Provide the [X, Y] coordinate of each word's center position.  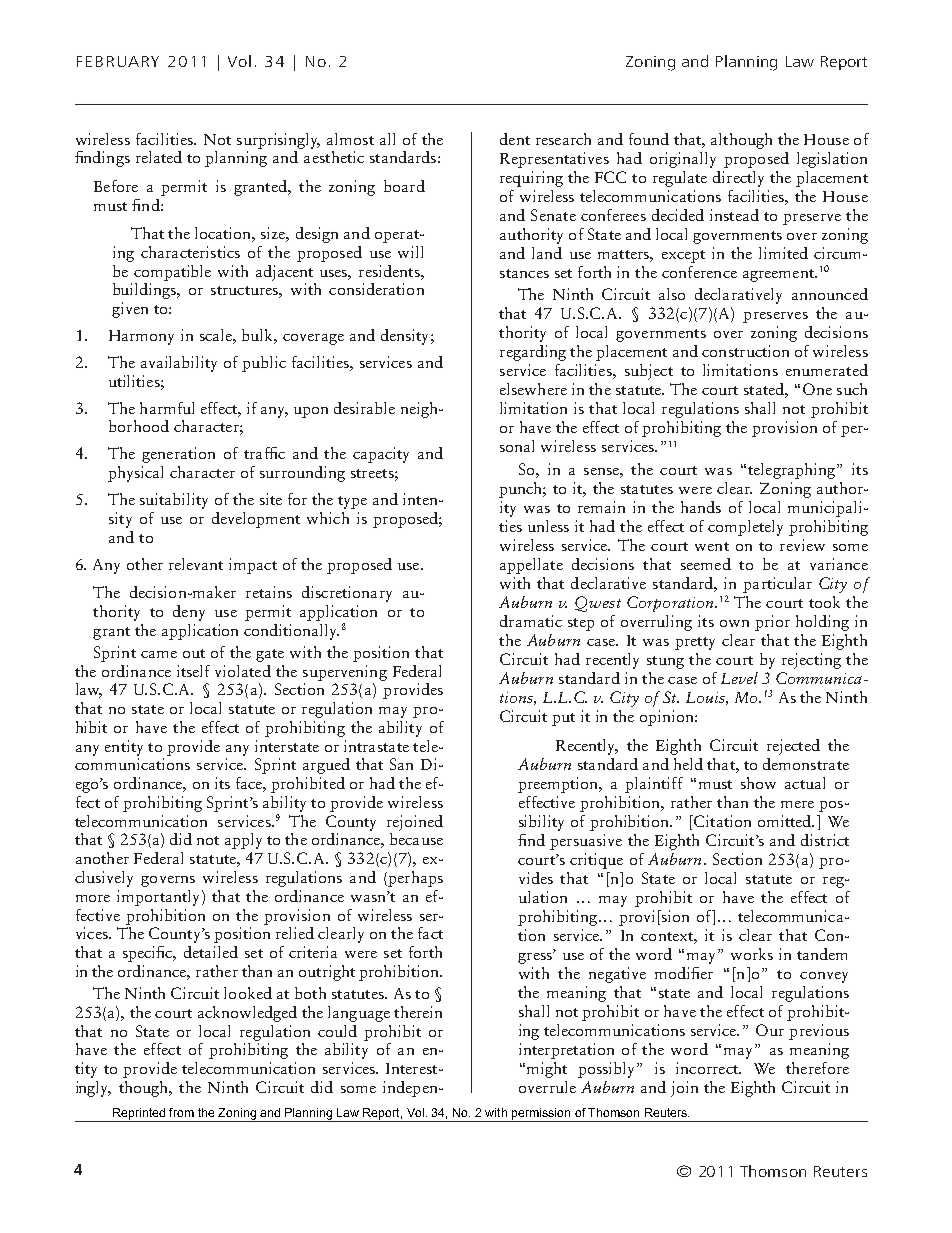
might [547, 1070]
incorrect [708, 1068]
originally [683, 160]
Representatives [554, 160]
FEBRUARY [118, 61]
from [181, 1112]
